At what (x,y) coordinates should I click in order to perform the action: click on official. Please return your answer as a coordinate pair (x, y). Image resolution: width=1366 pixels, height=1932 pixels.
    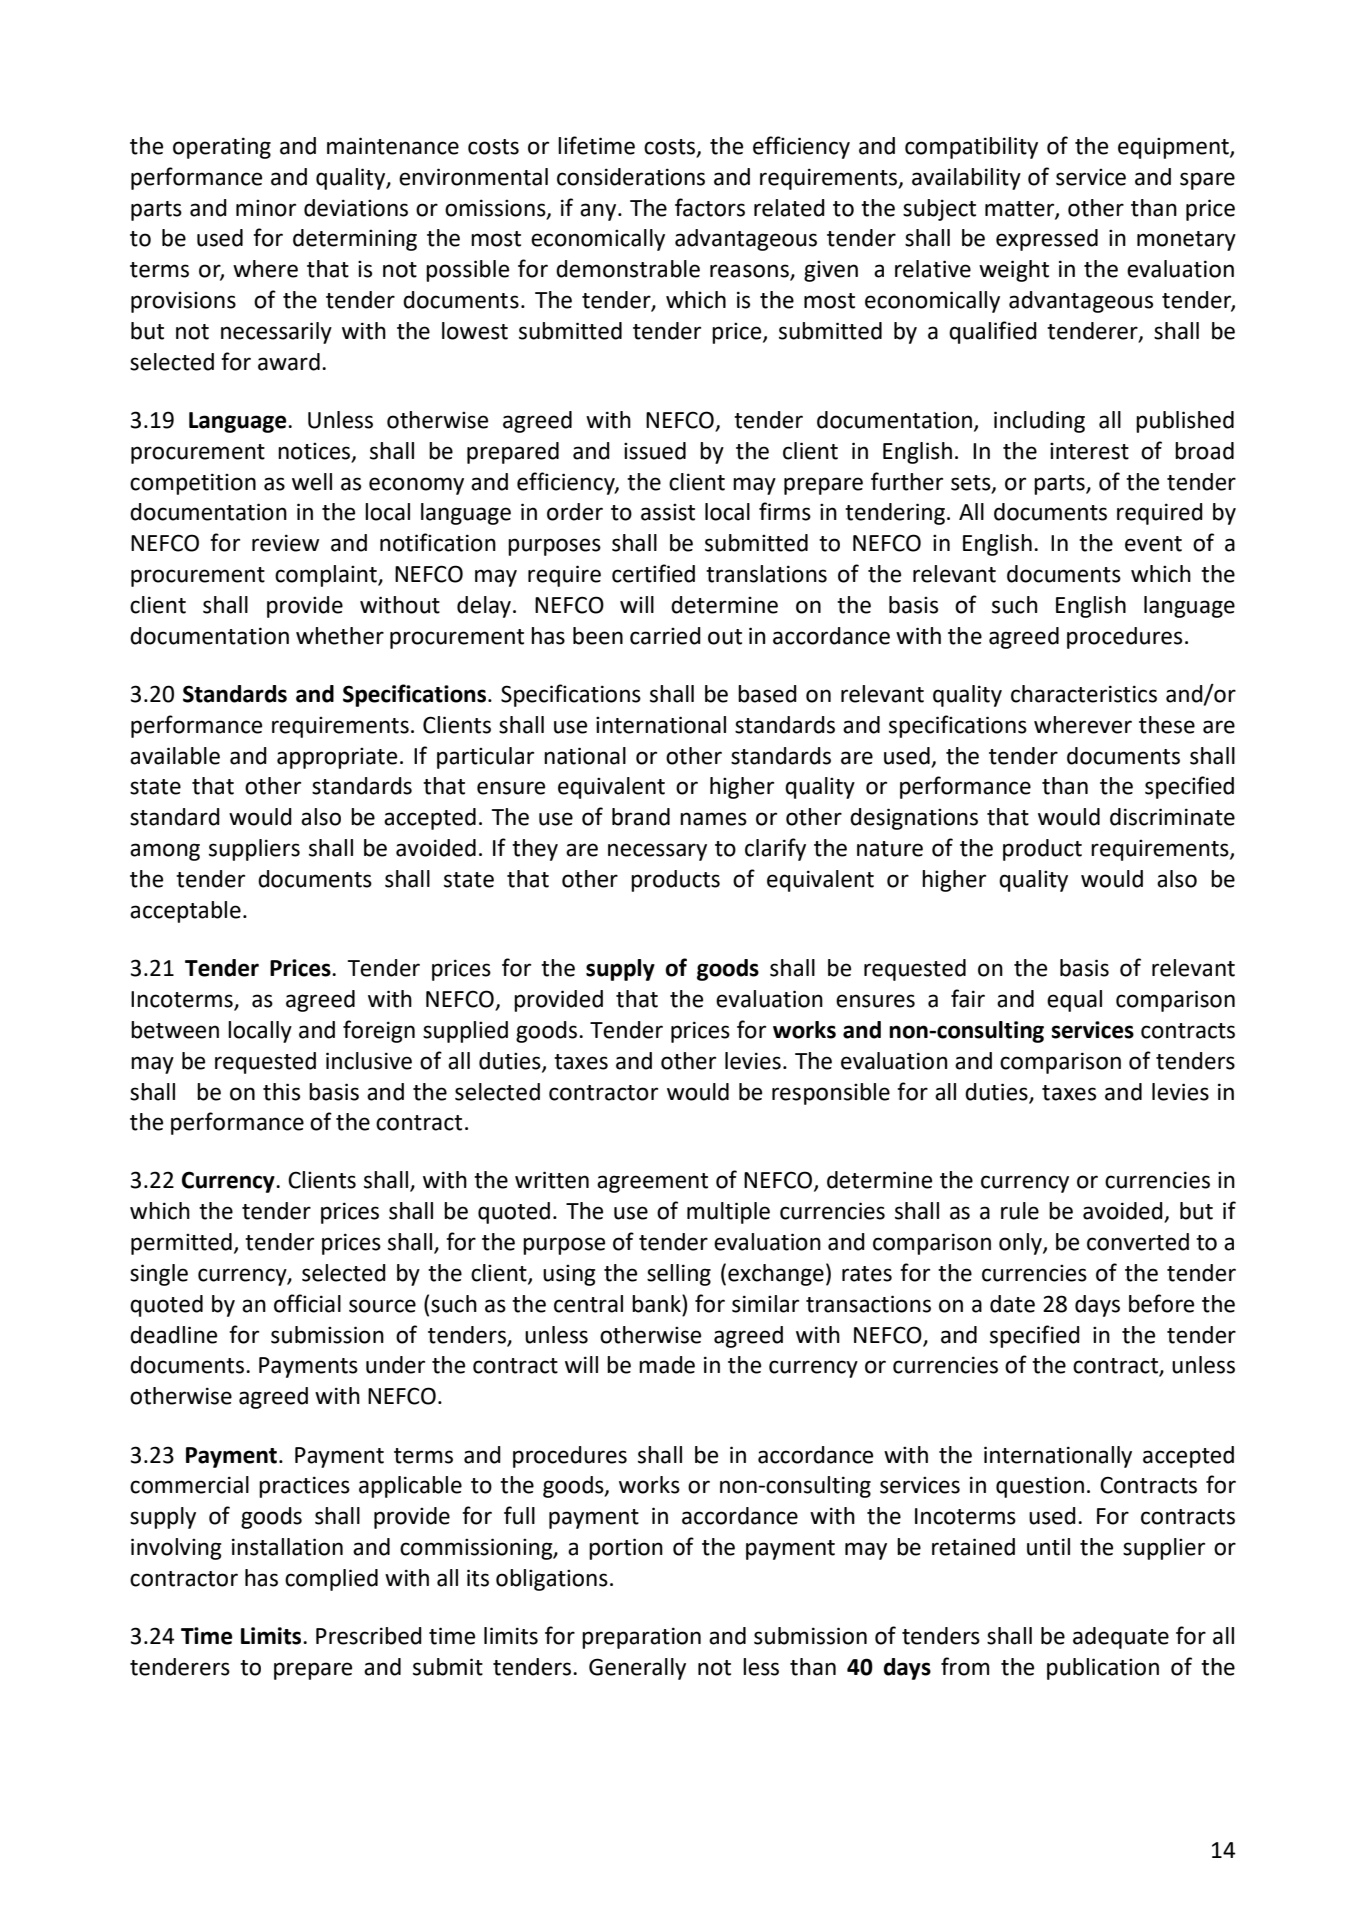
    Looking at the image, I should click on (307, 1303).
